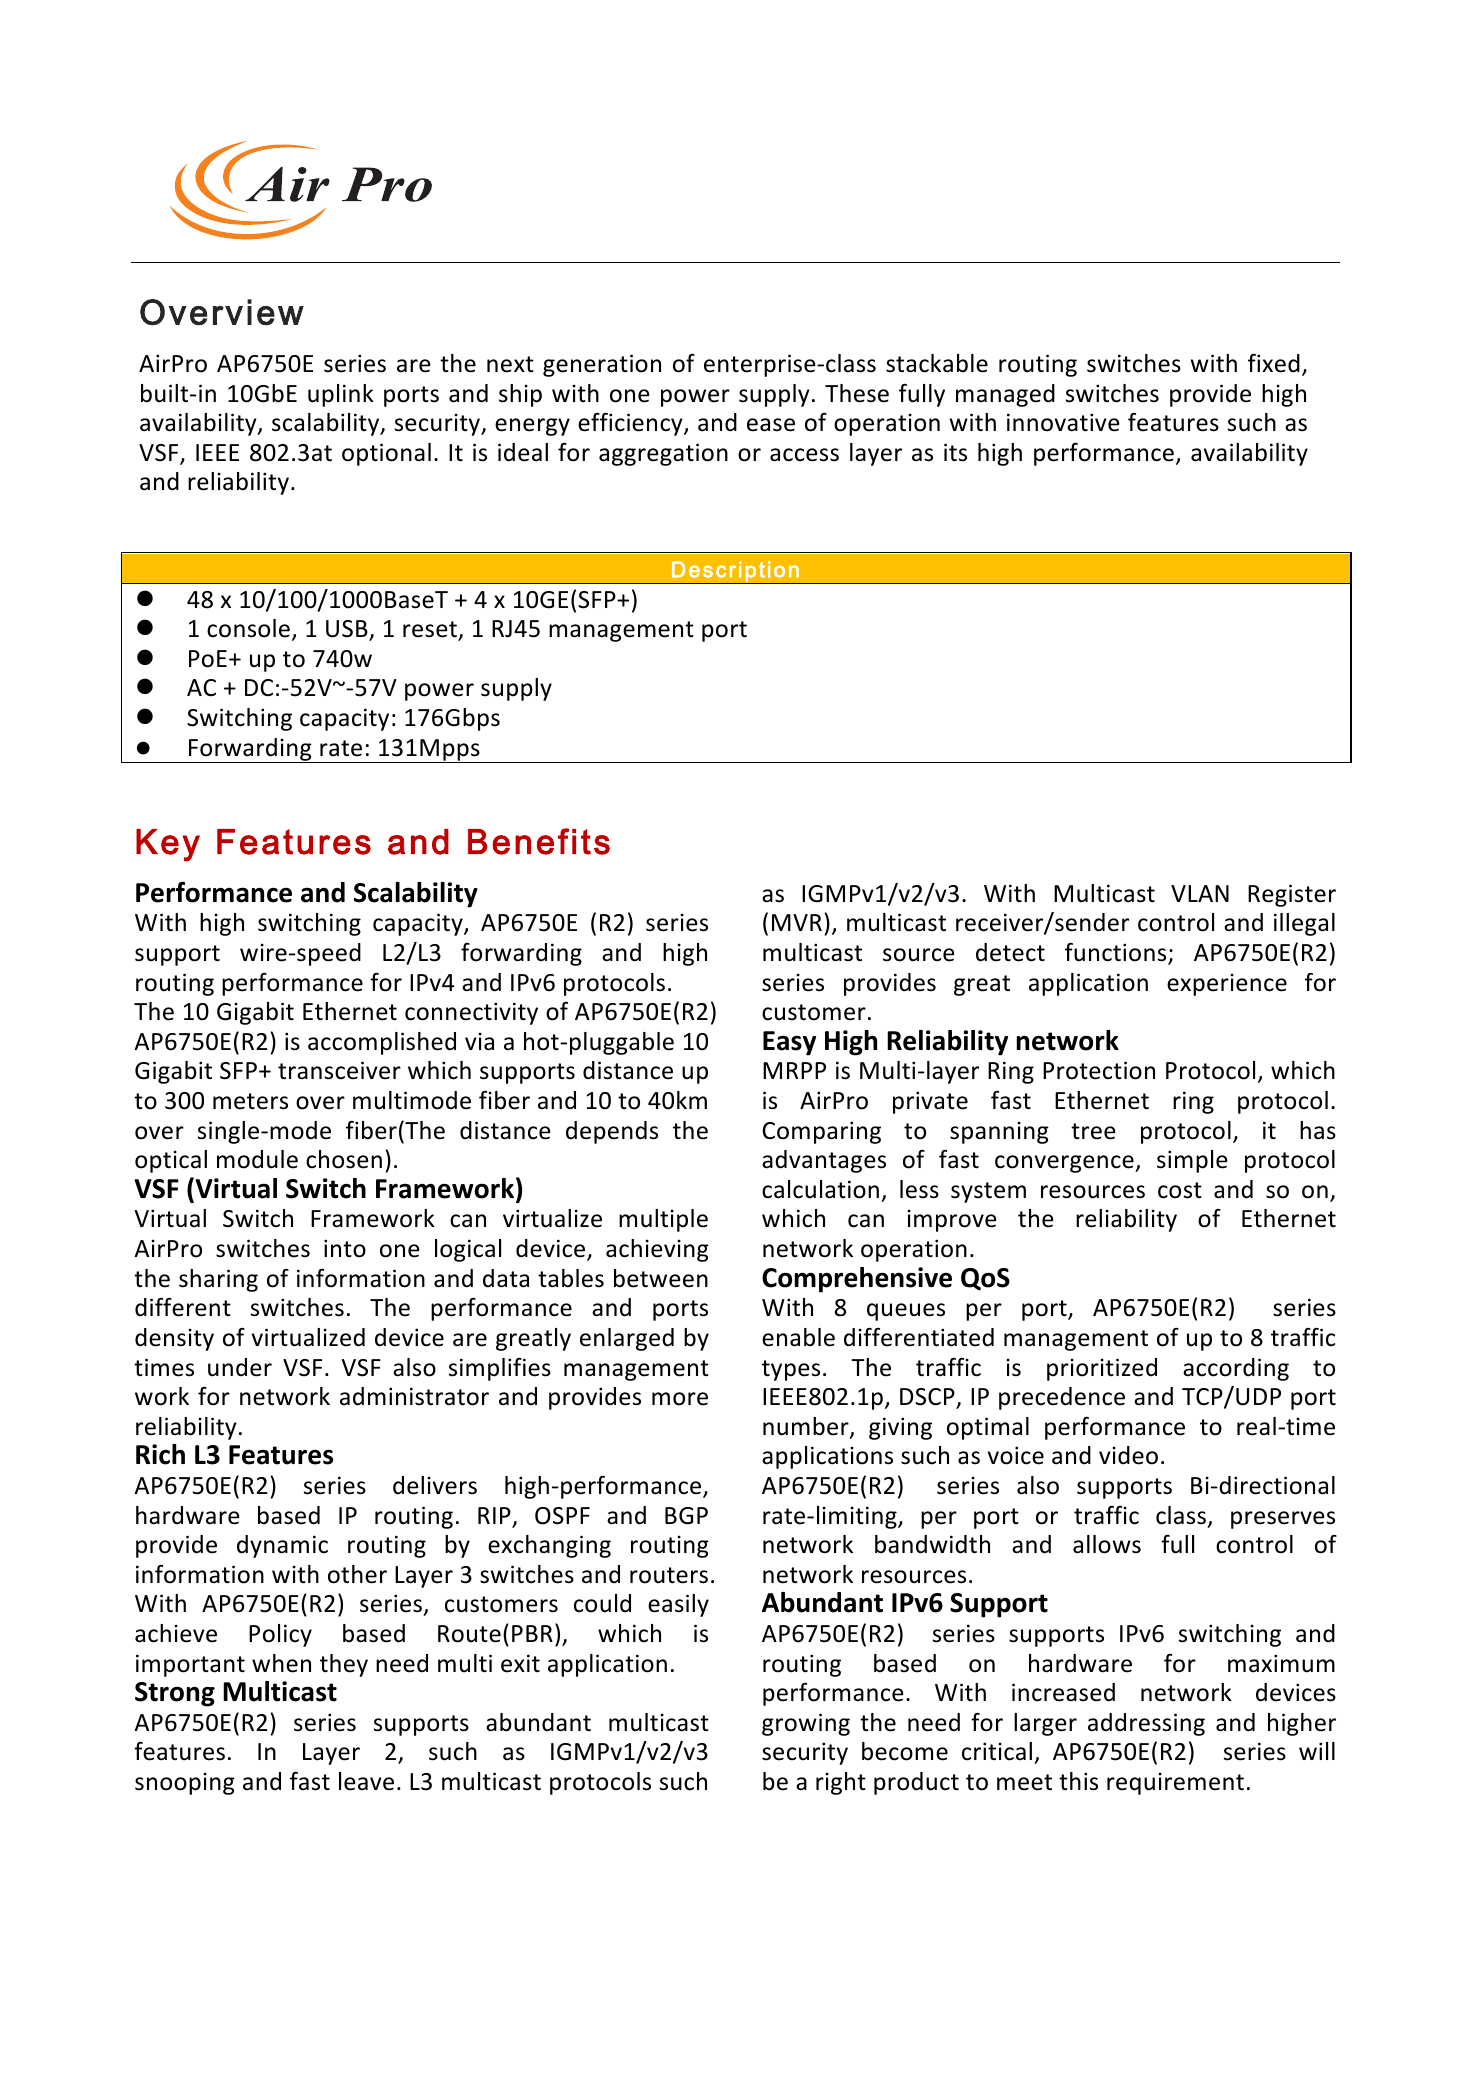 The height and width of the screenshot is (2077, 1469). Describe the element at coordinates (1117, 953) in the screenshot. I see `functions` at that location.
